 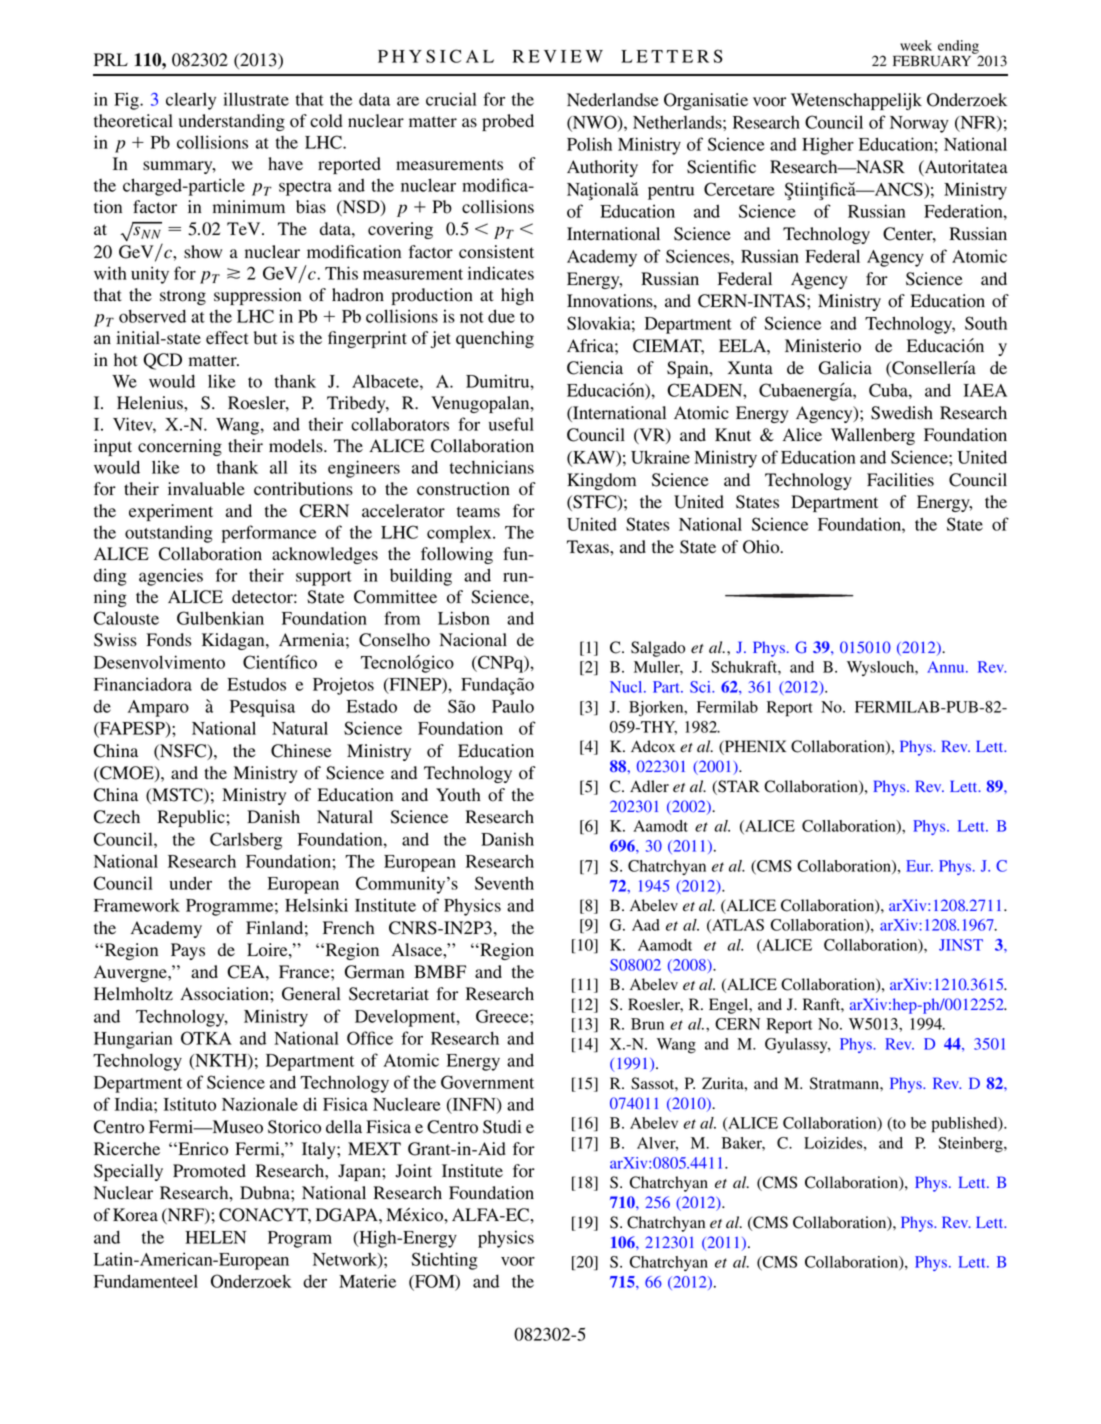 What do you see at coordinates (458, 795) in the screenshot?
I see `Youth` at bounding box center [458, 795].
